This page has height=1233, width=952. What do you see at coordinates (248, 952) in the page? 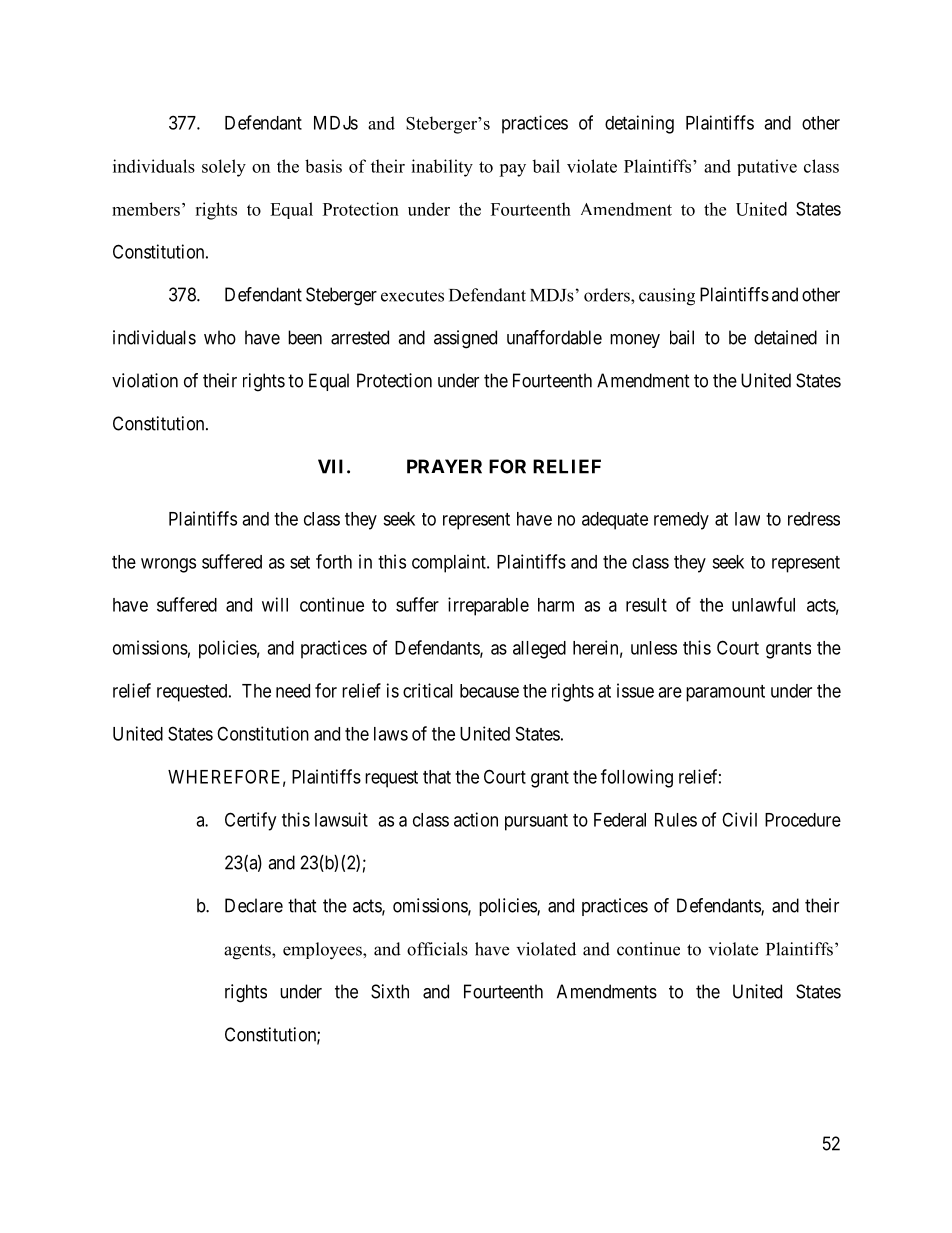
I see `agents` at bounding box center [248, 952].
